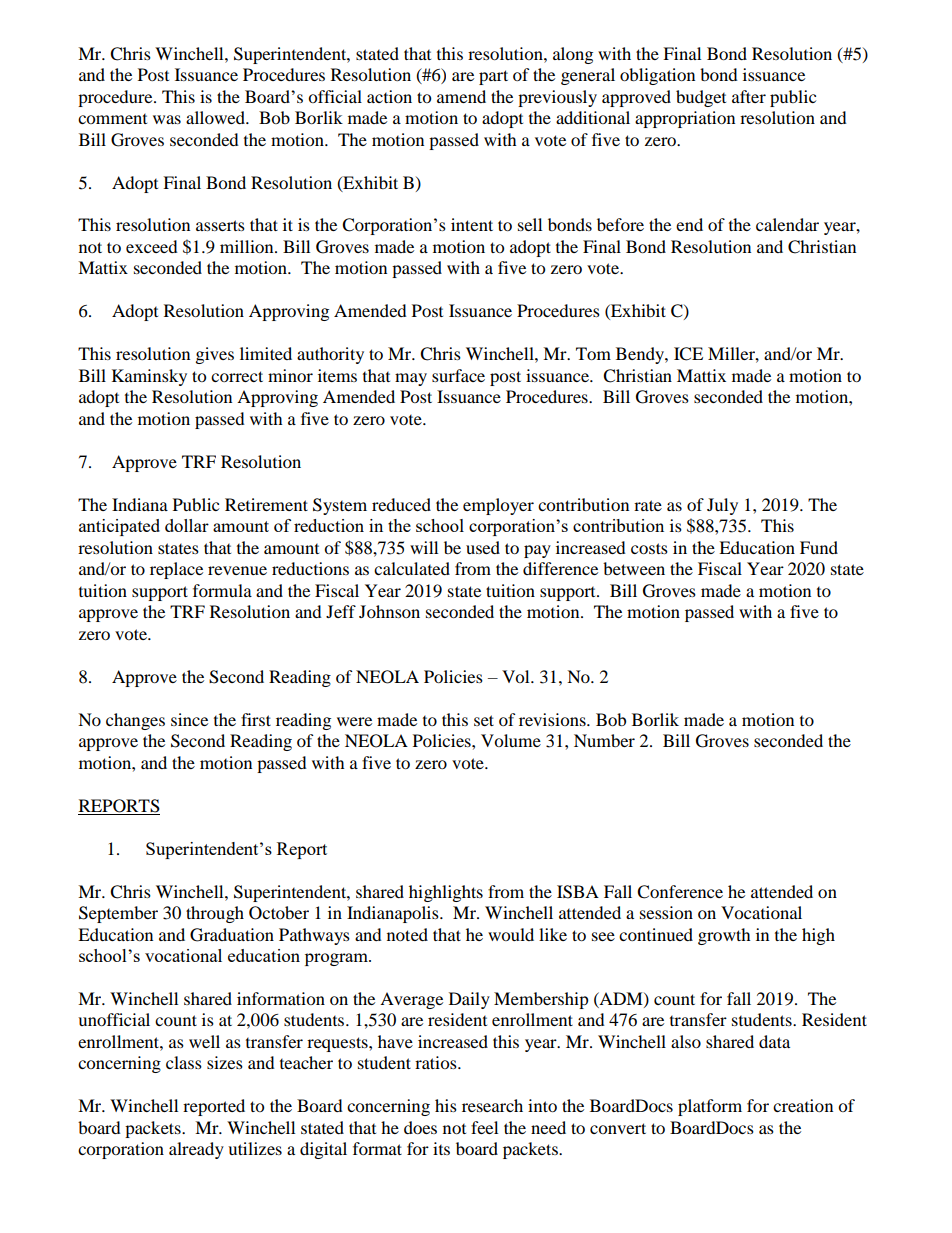 This screenshot has width=952, height=1233. What do you see at coordinates (710, 1107) in the screenshot?
I see `platform` at bounding box center [710, 1107].
